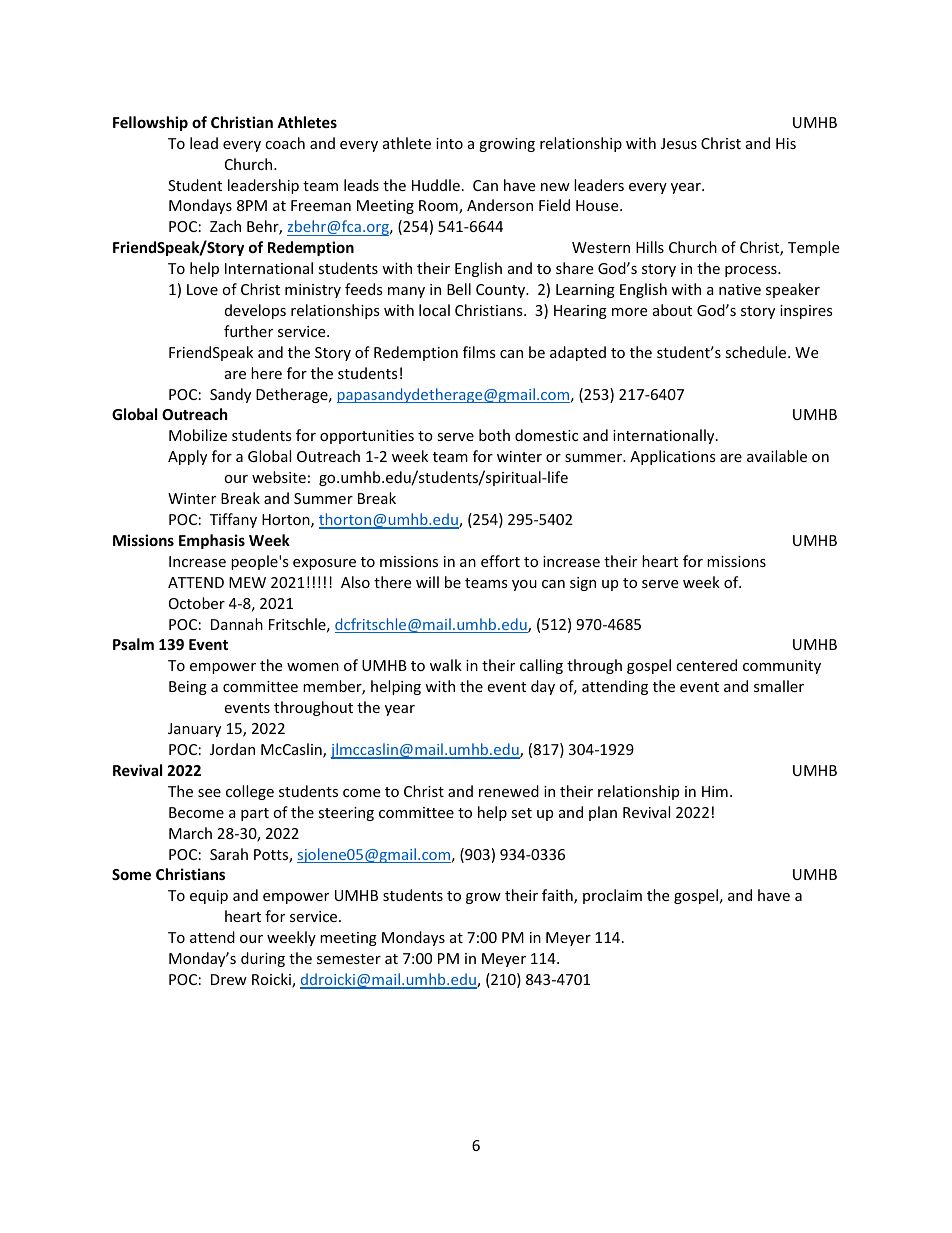 This screenshot has width=952, height=1233. I want to click on Jordan, so click(232, 749).
